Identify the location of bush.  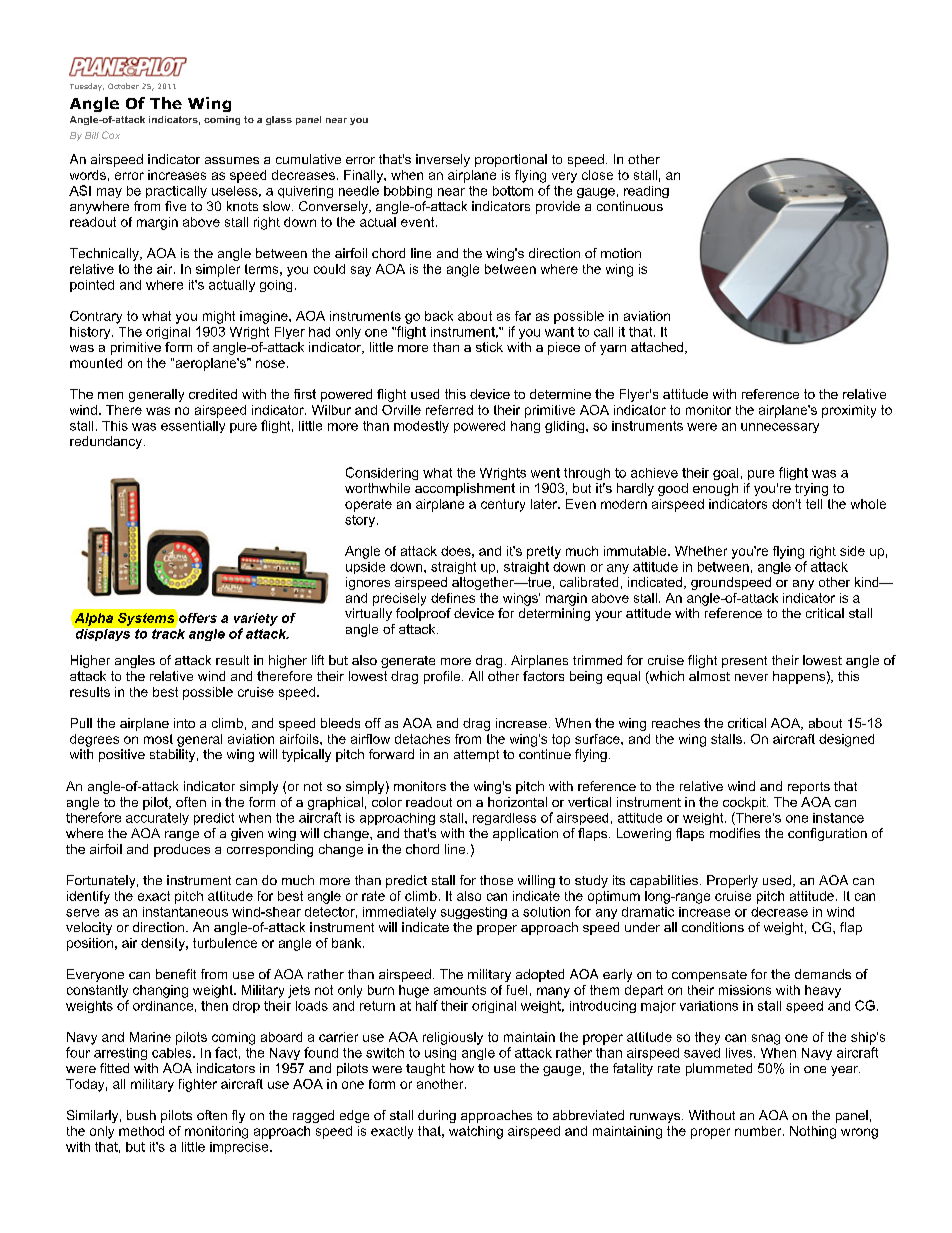
(141, 1115).
